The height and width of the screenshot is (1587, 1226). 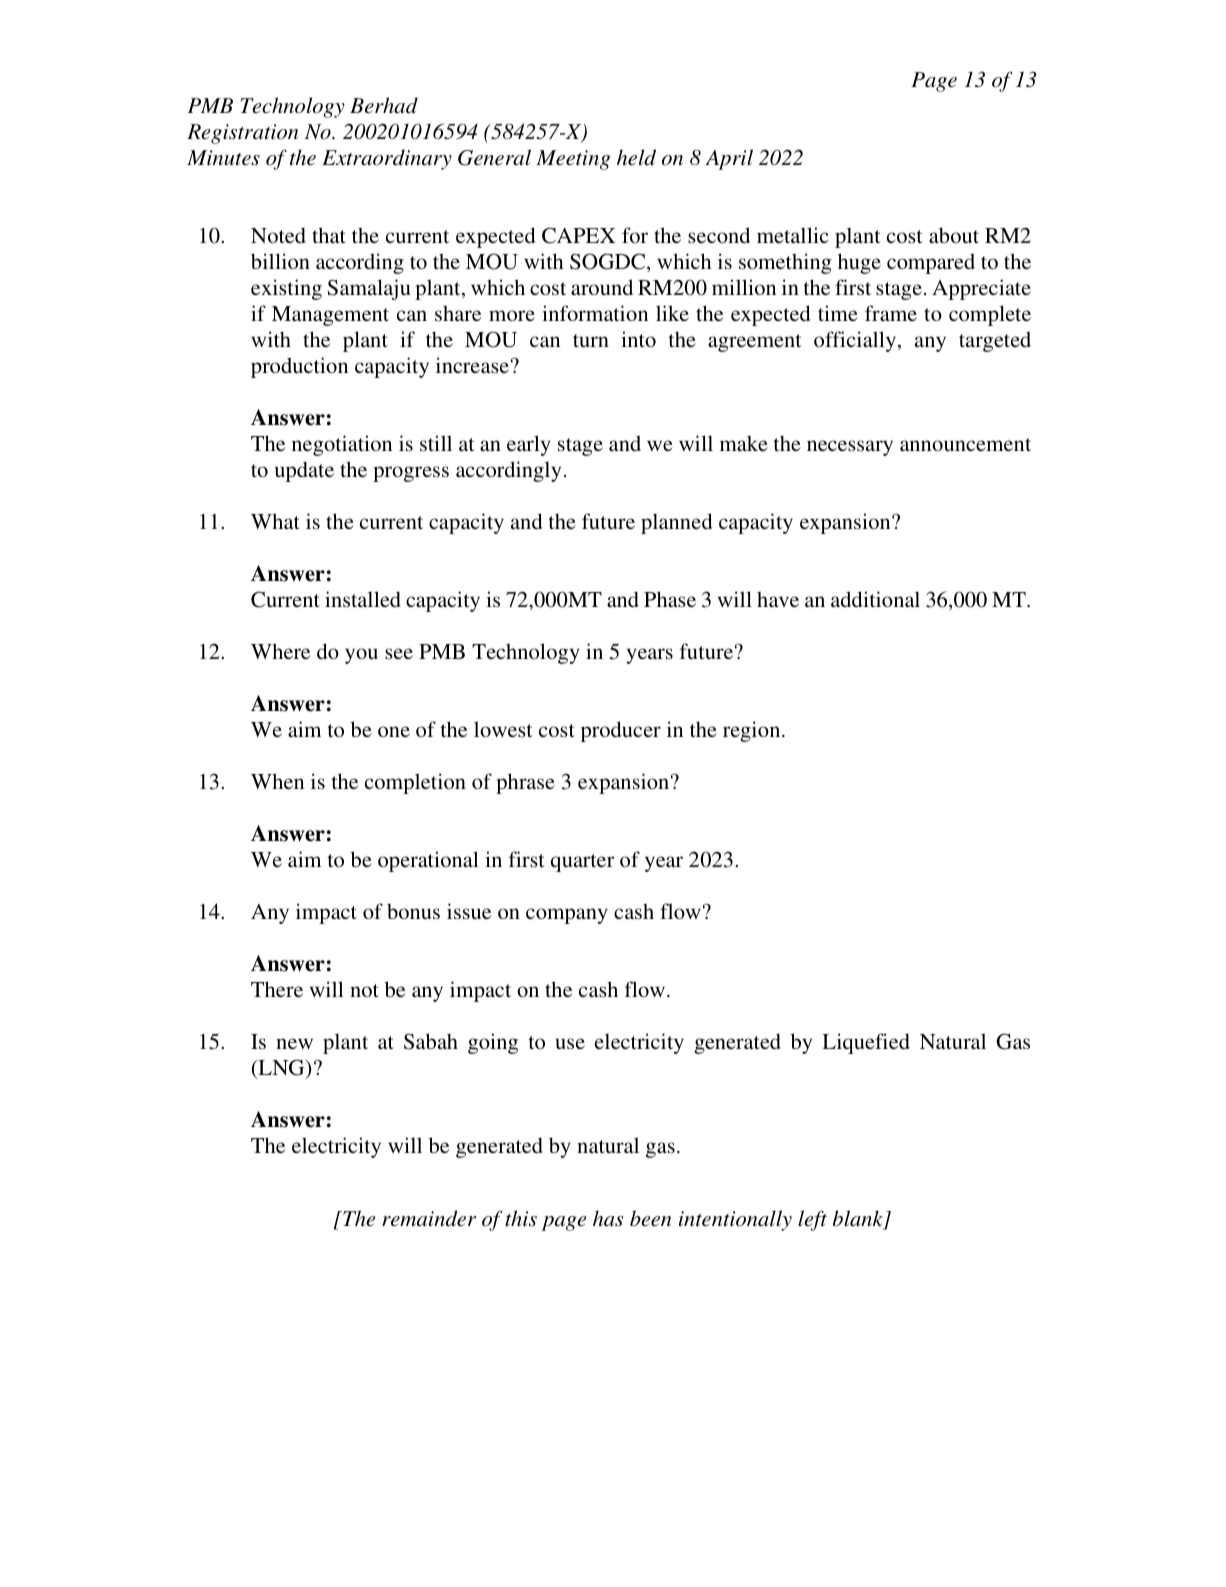 What do you see at coordinates (429, 1218) in the screenshot?
I see `remainder` at bounding box center [429, 1218].
